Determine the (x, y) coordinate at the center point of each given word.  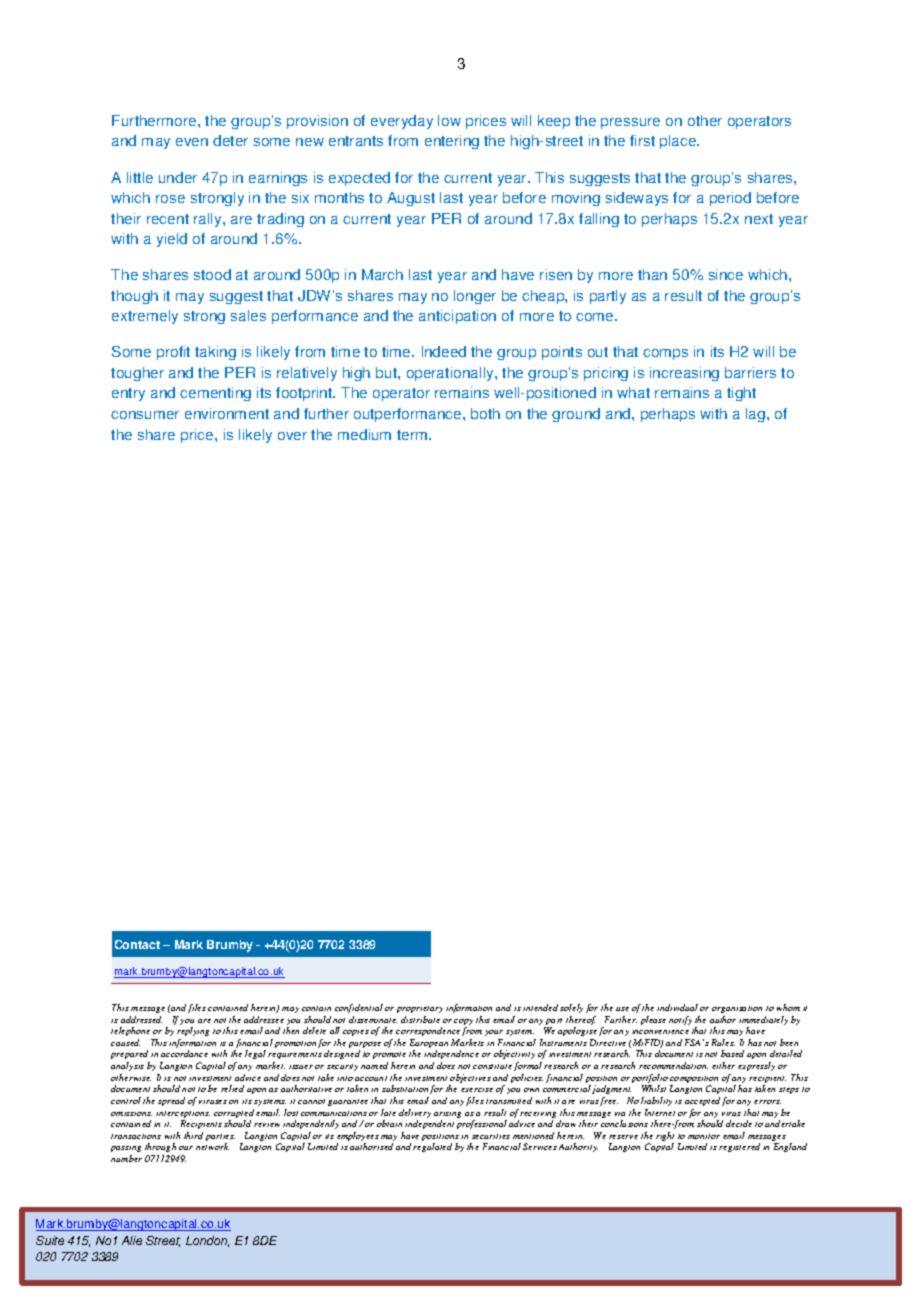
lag (757, 415)
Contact (137, 944)
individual (677, 1007)
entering (452, 142)
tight (741, 394)
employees (358, 1138)
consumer (145, 415)
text (167, 1226)
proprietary (420, 1009)
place (679, 142)
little (140, 177)
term (413, 435)
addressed (141, 1019)
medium (364, 434)
